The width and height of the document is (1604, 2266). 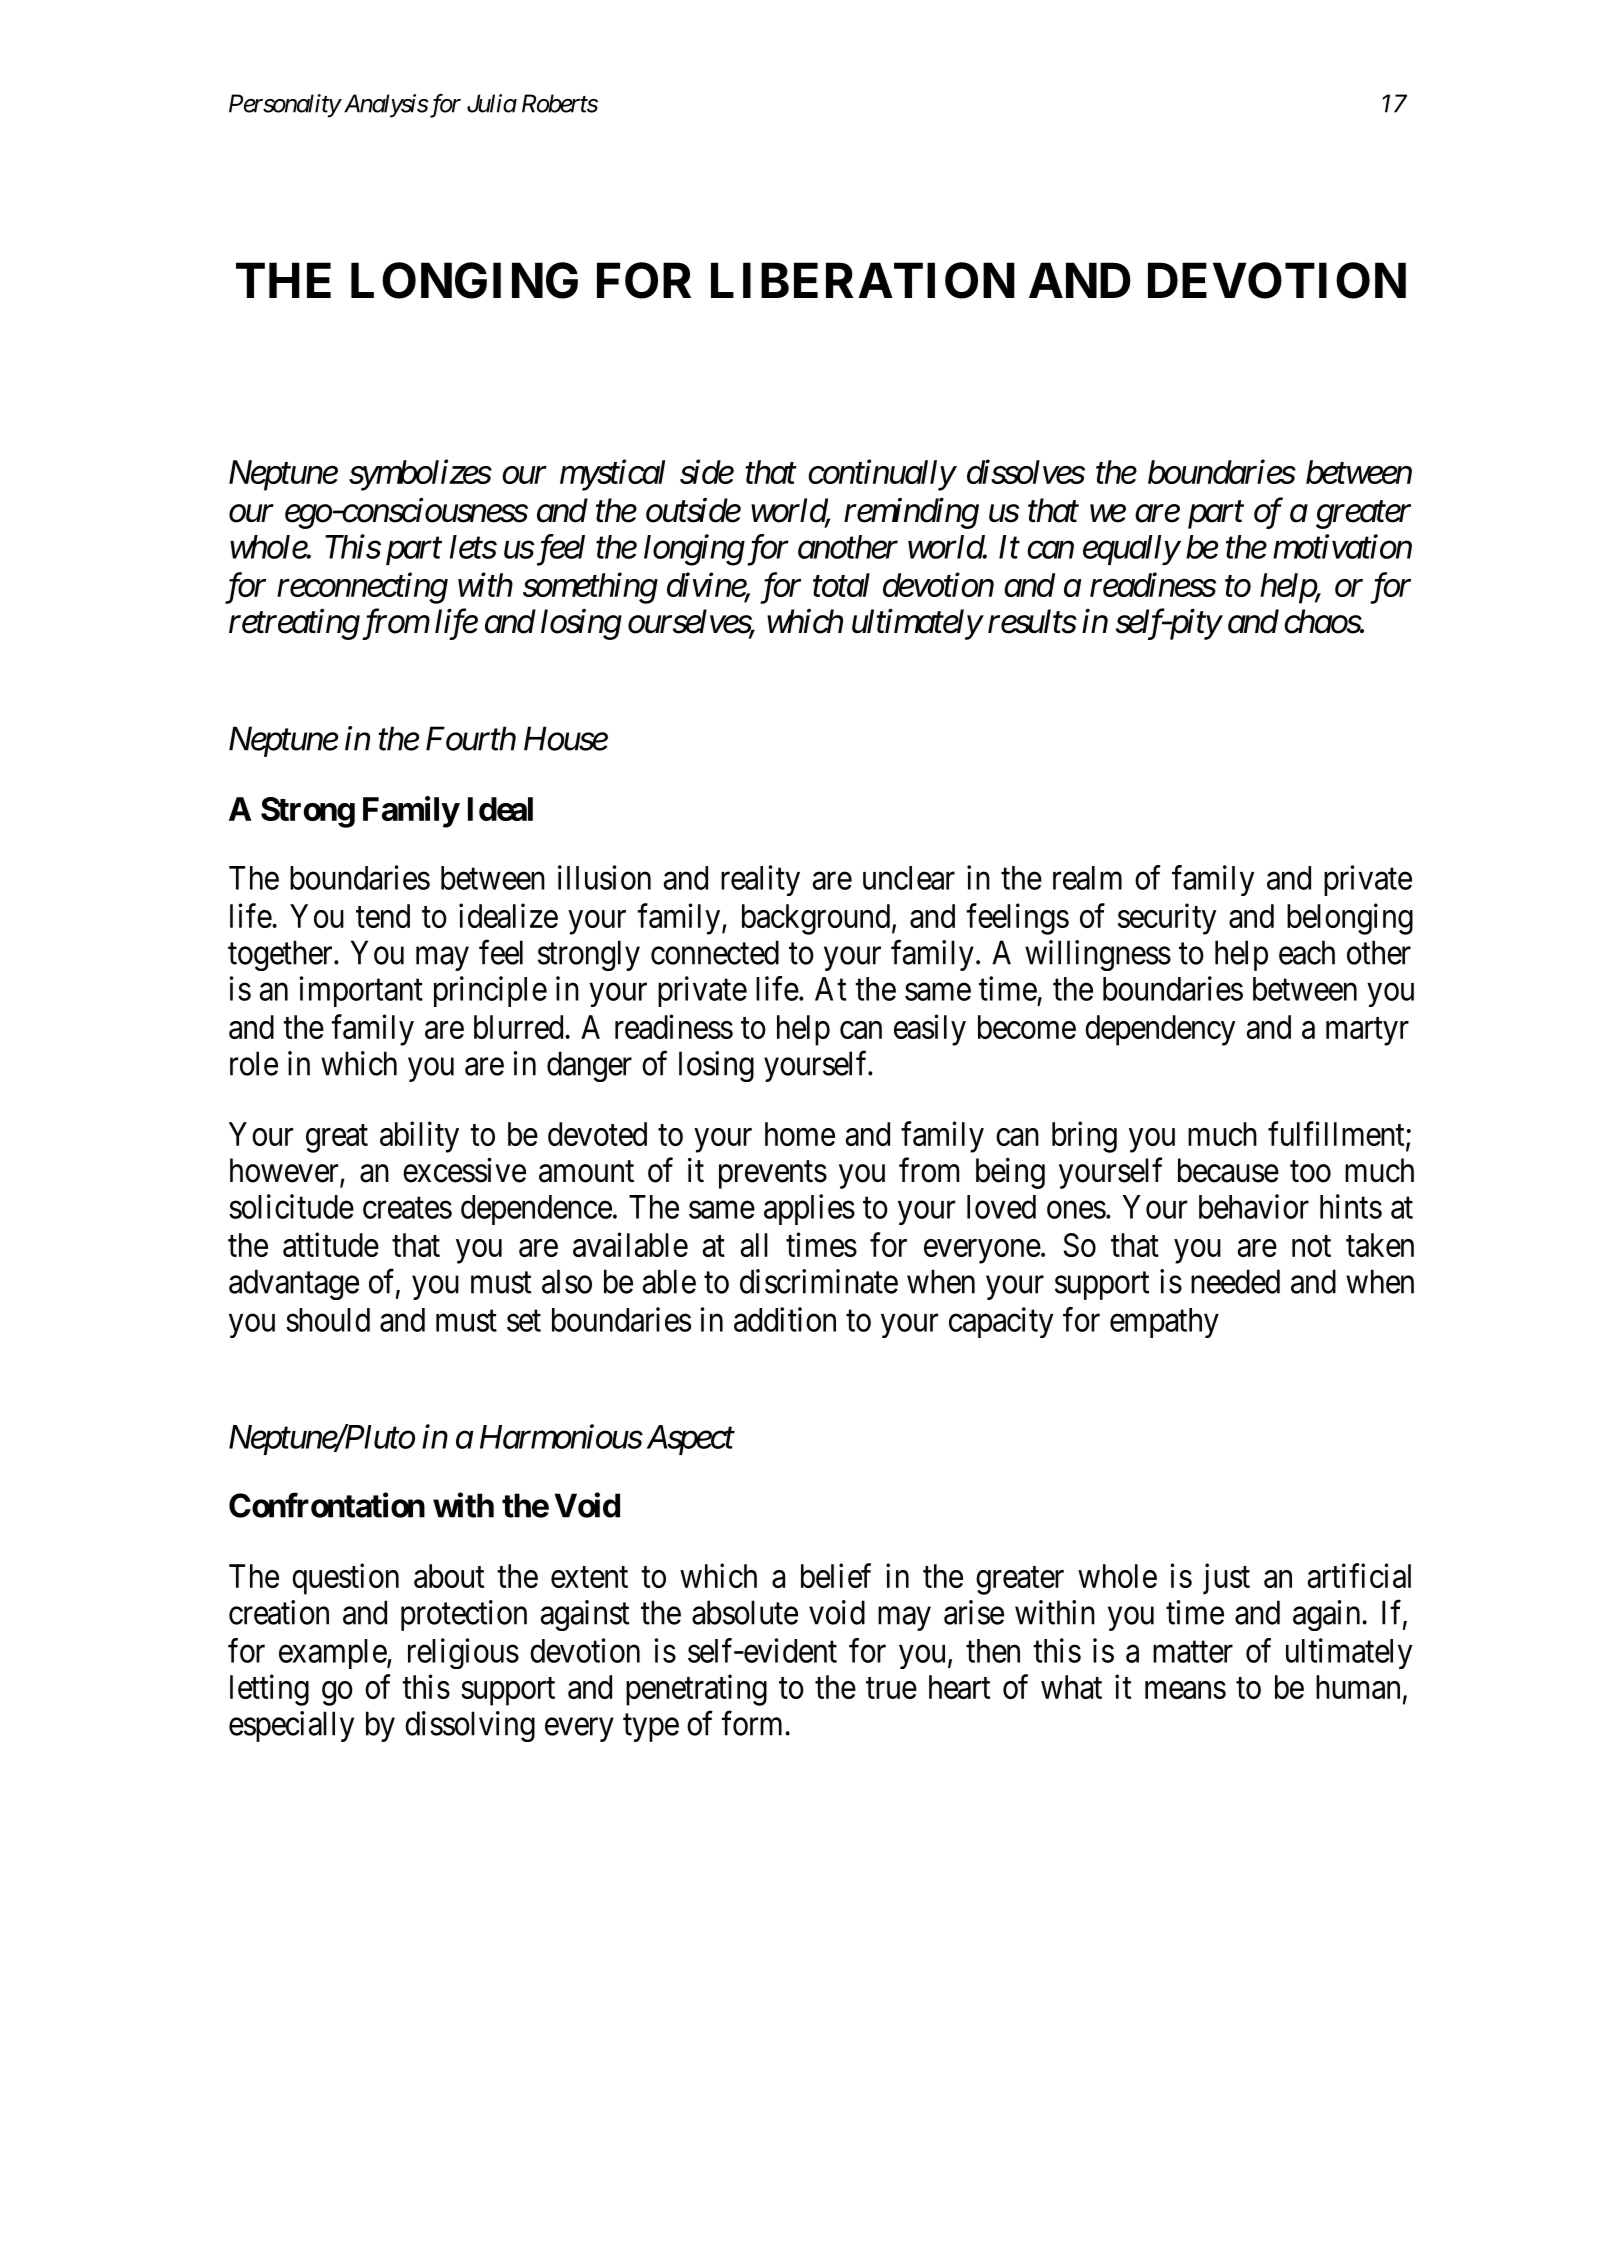 I want to click on motivation, so click(x=1342, y=547).
